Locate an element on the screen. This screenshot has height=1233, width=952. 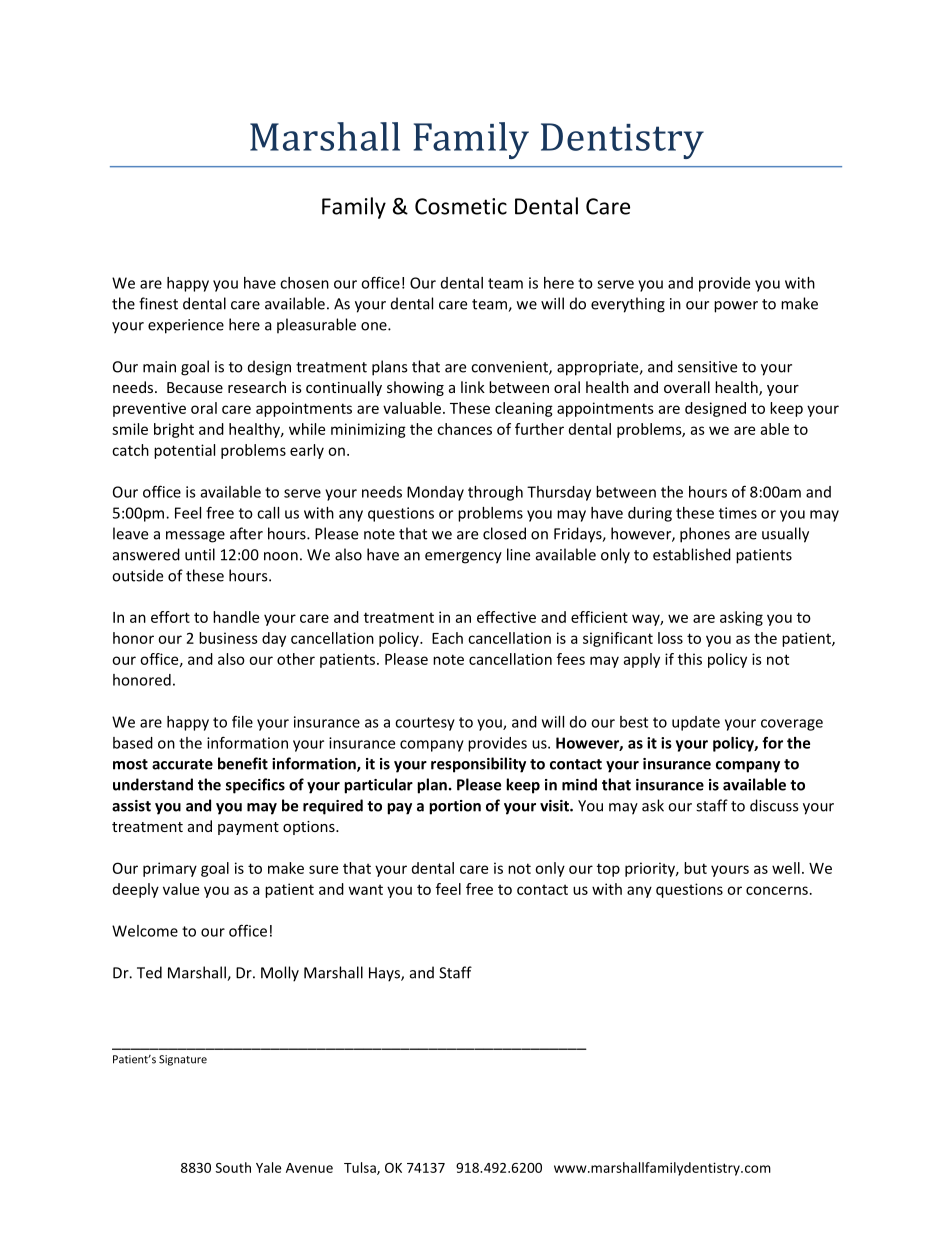
Cosmetic is located at coordinates (461, 206).
